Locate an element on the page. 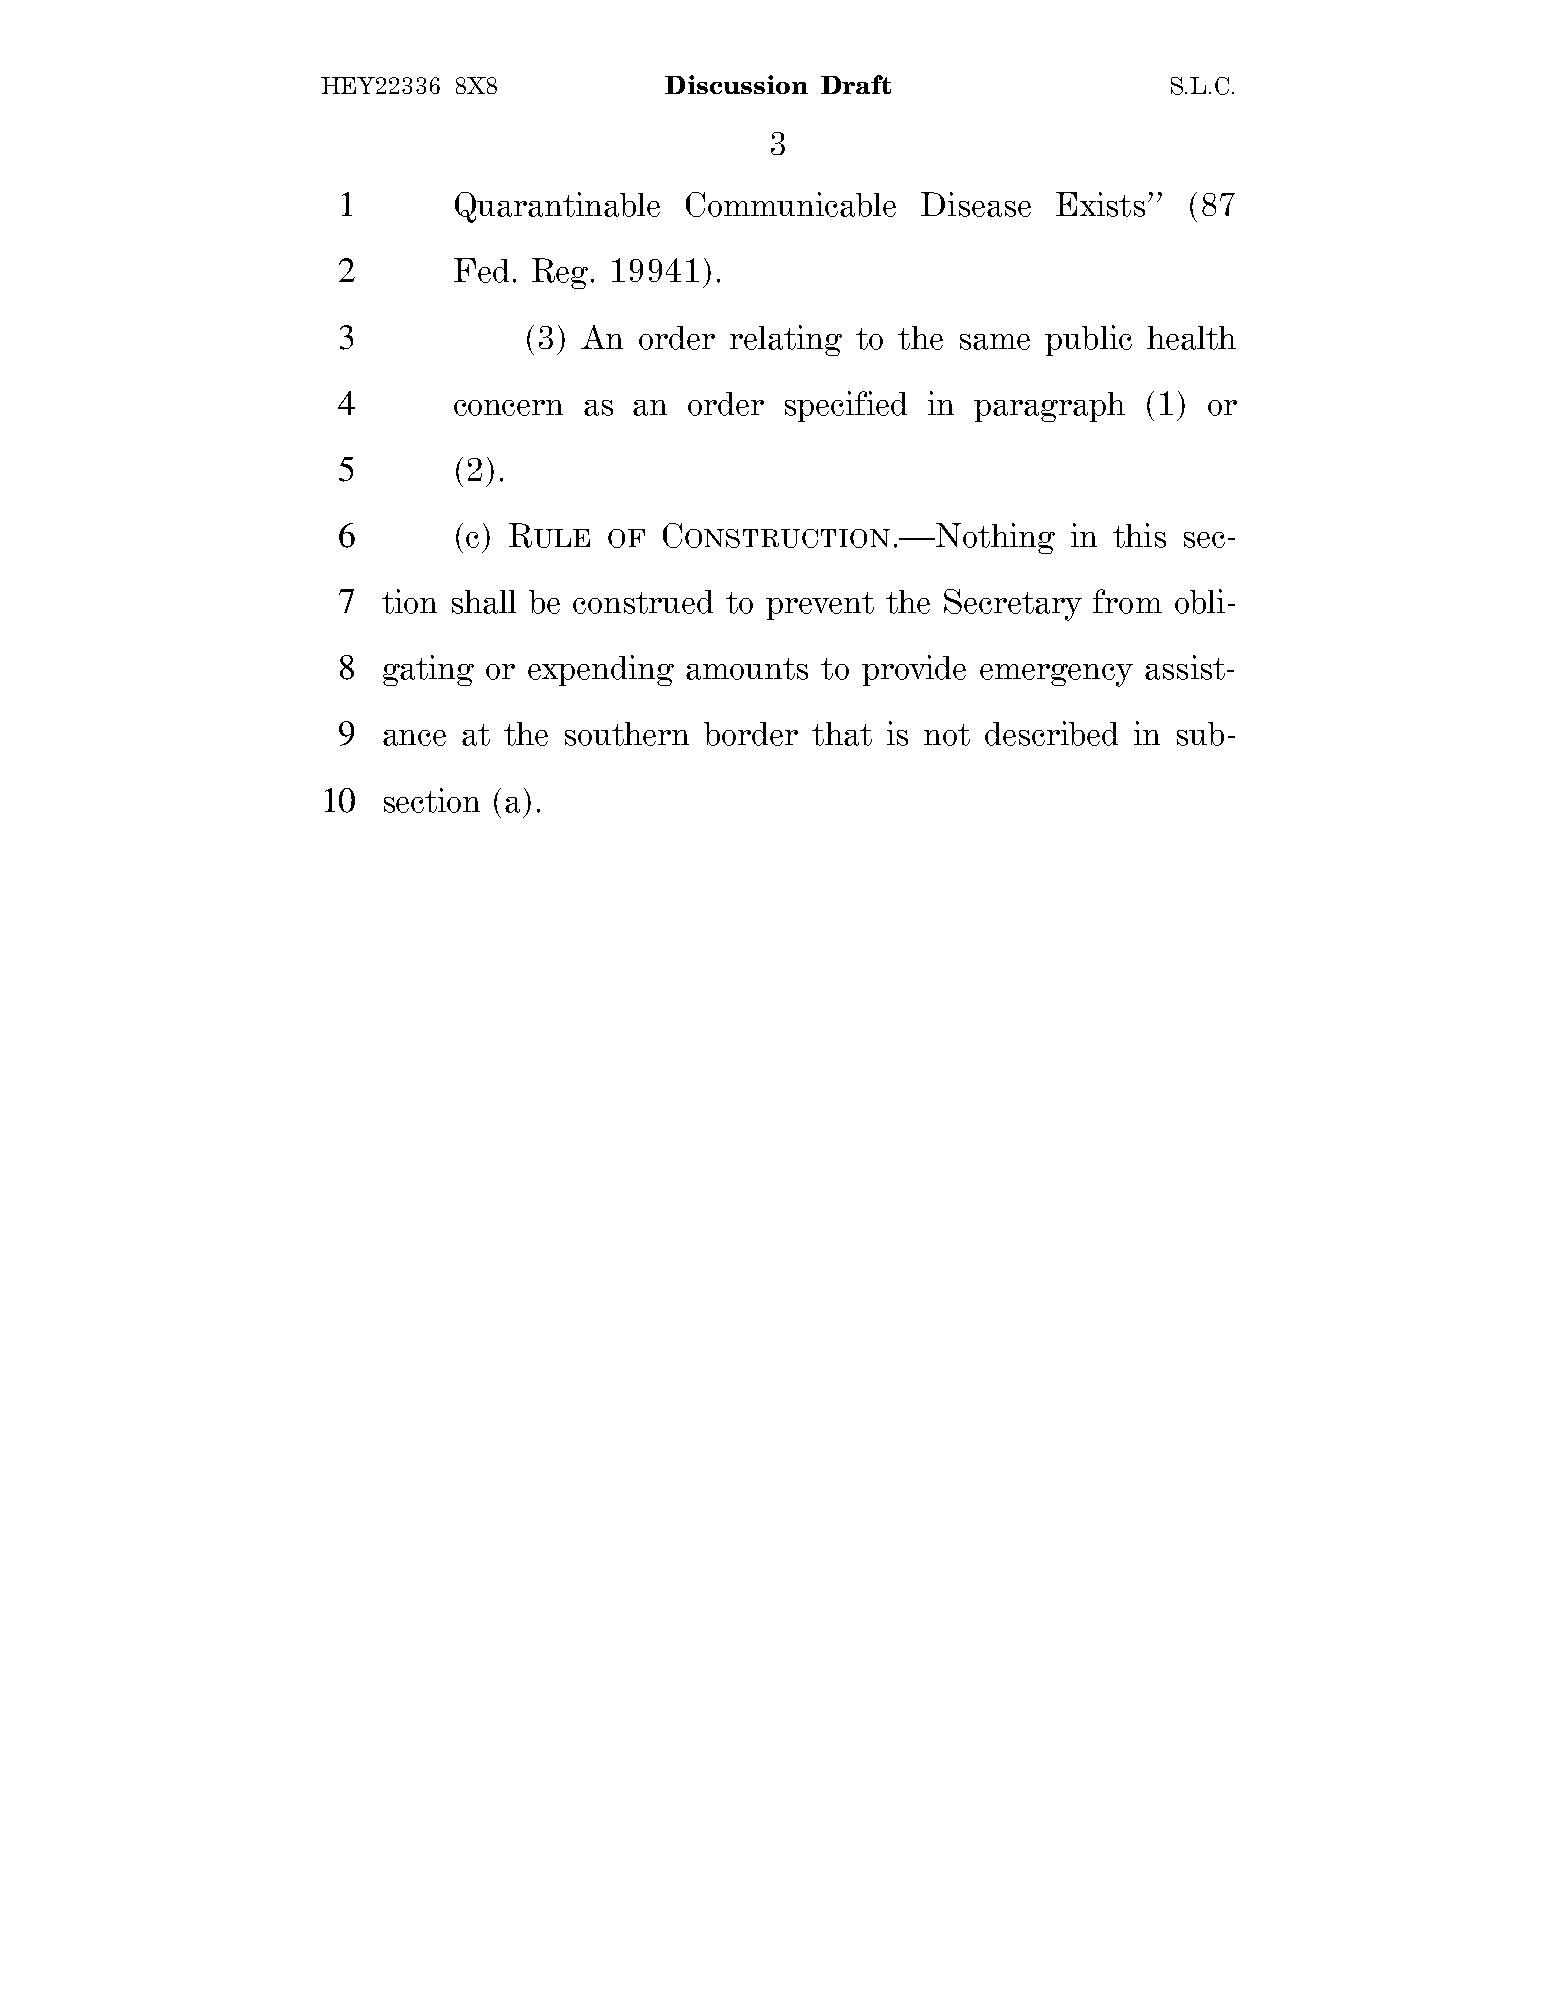 This image has height=2015, width=1557. this is located at coordinates (1139, 535).
